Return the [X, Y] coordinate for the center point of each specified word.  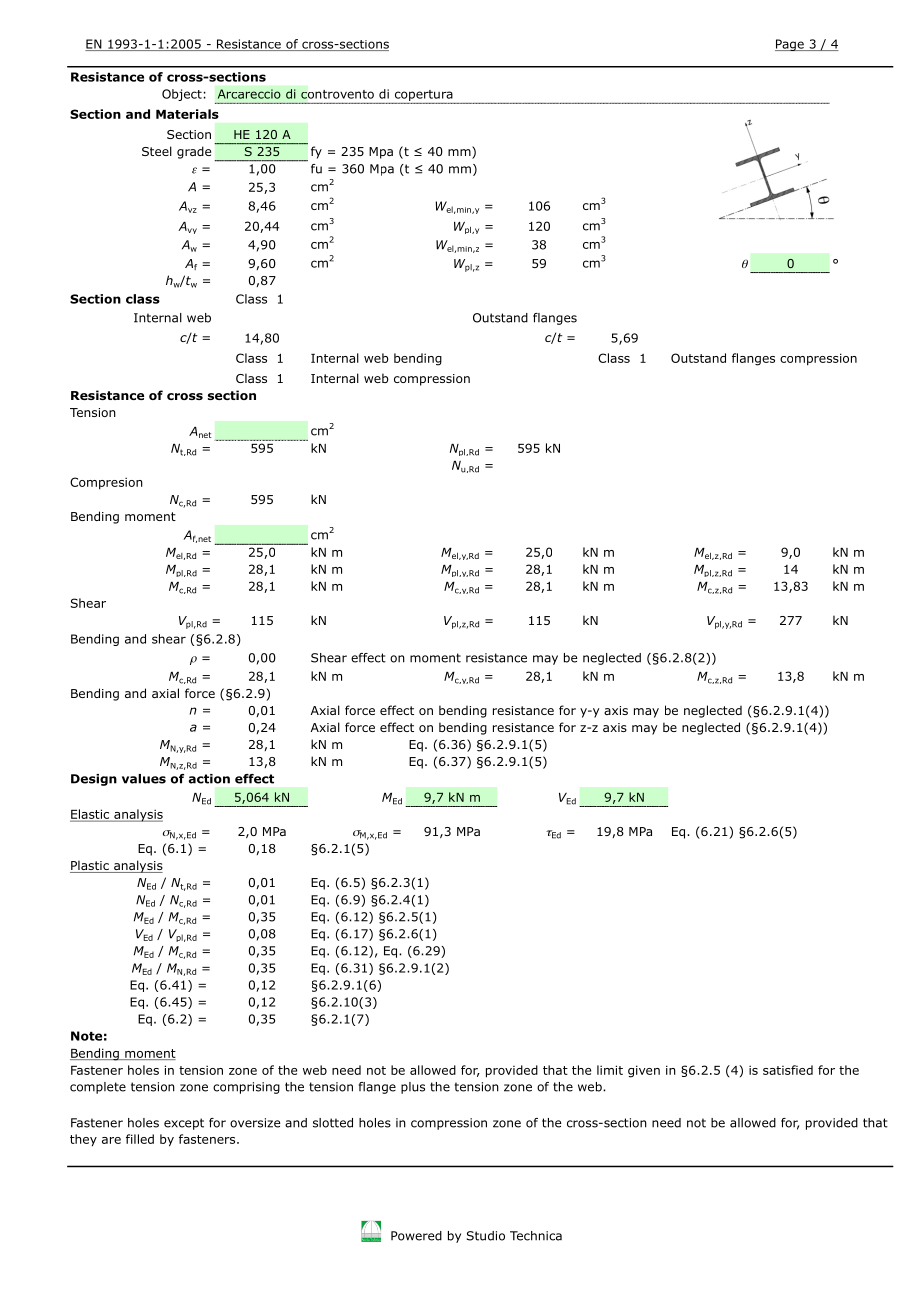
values [144, 779]
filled [140, 1139]
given [644, 1071]
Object [182, 95]
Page [790, 45]
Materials [187, 114]
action [209, 779]
